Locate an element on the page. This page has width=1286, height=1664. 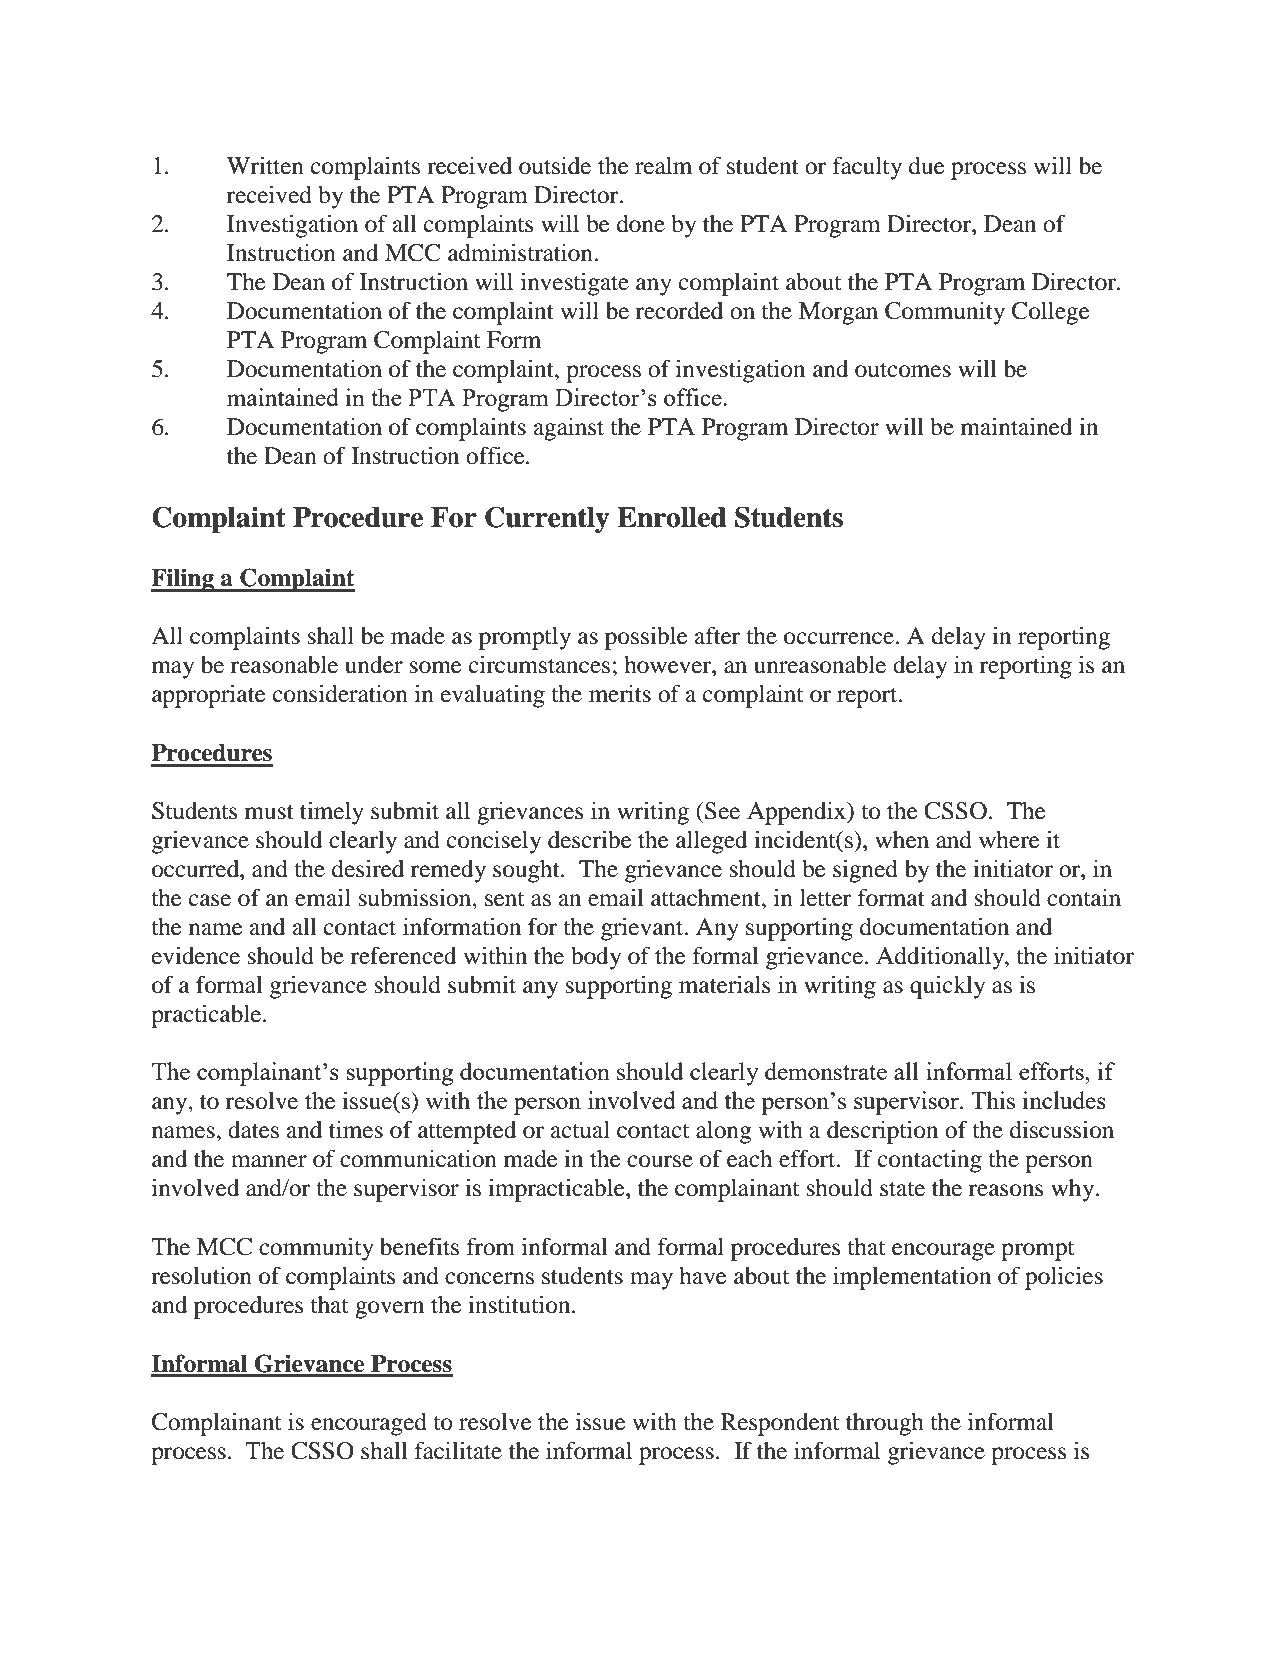
Respondent is located at coordinates (780, 1424).
